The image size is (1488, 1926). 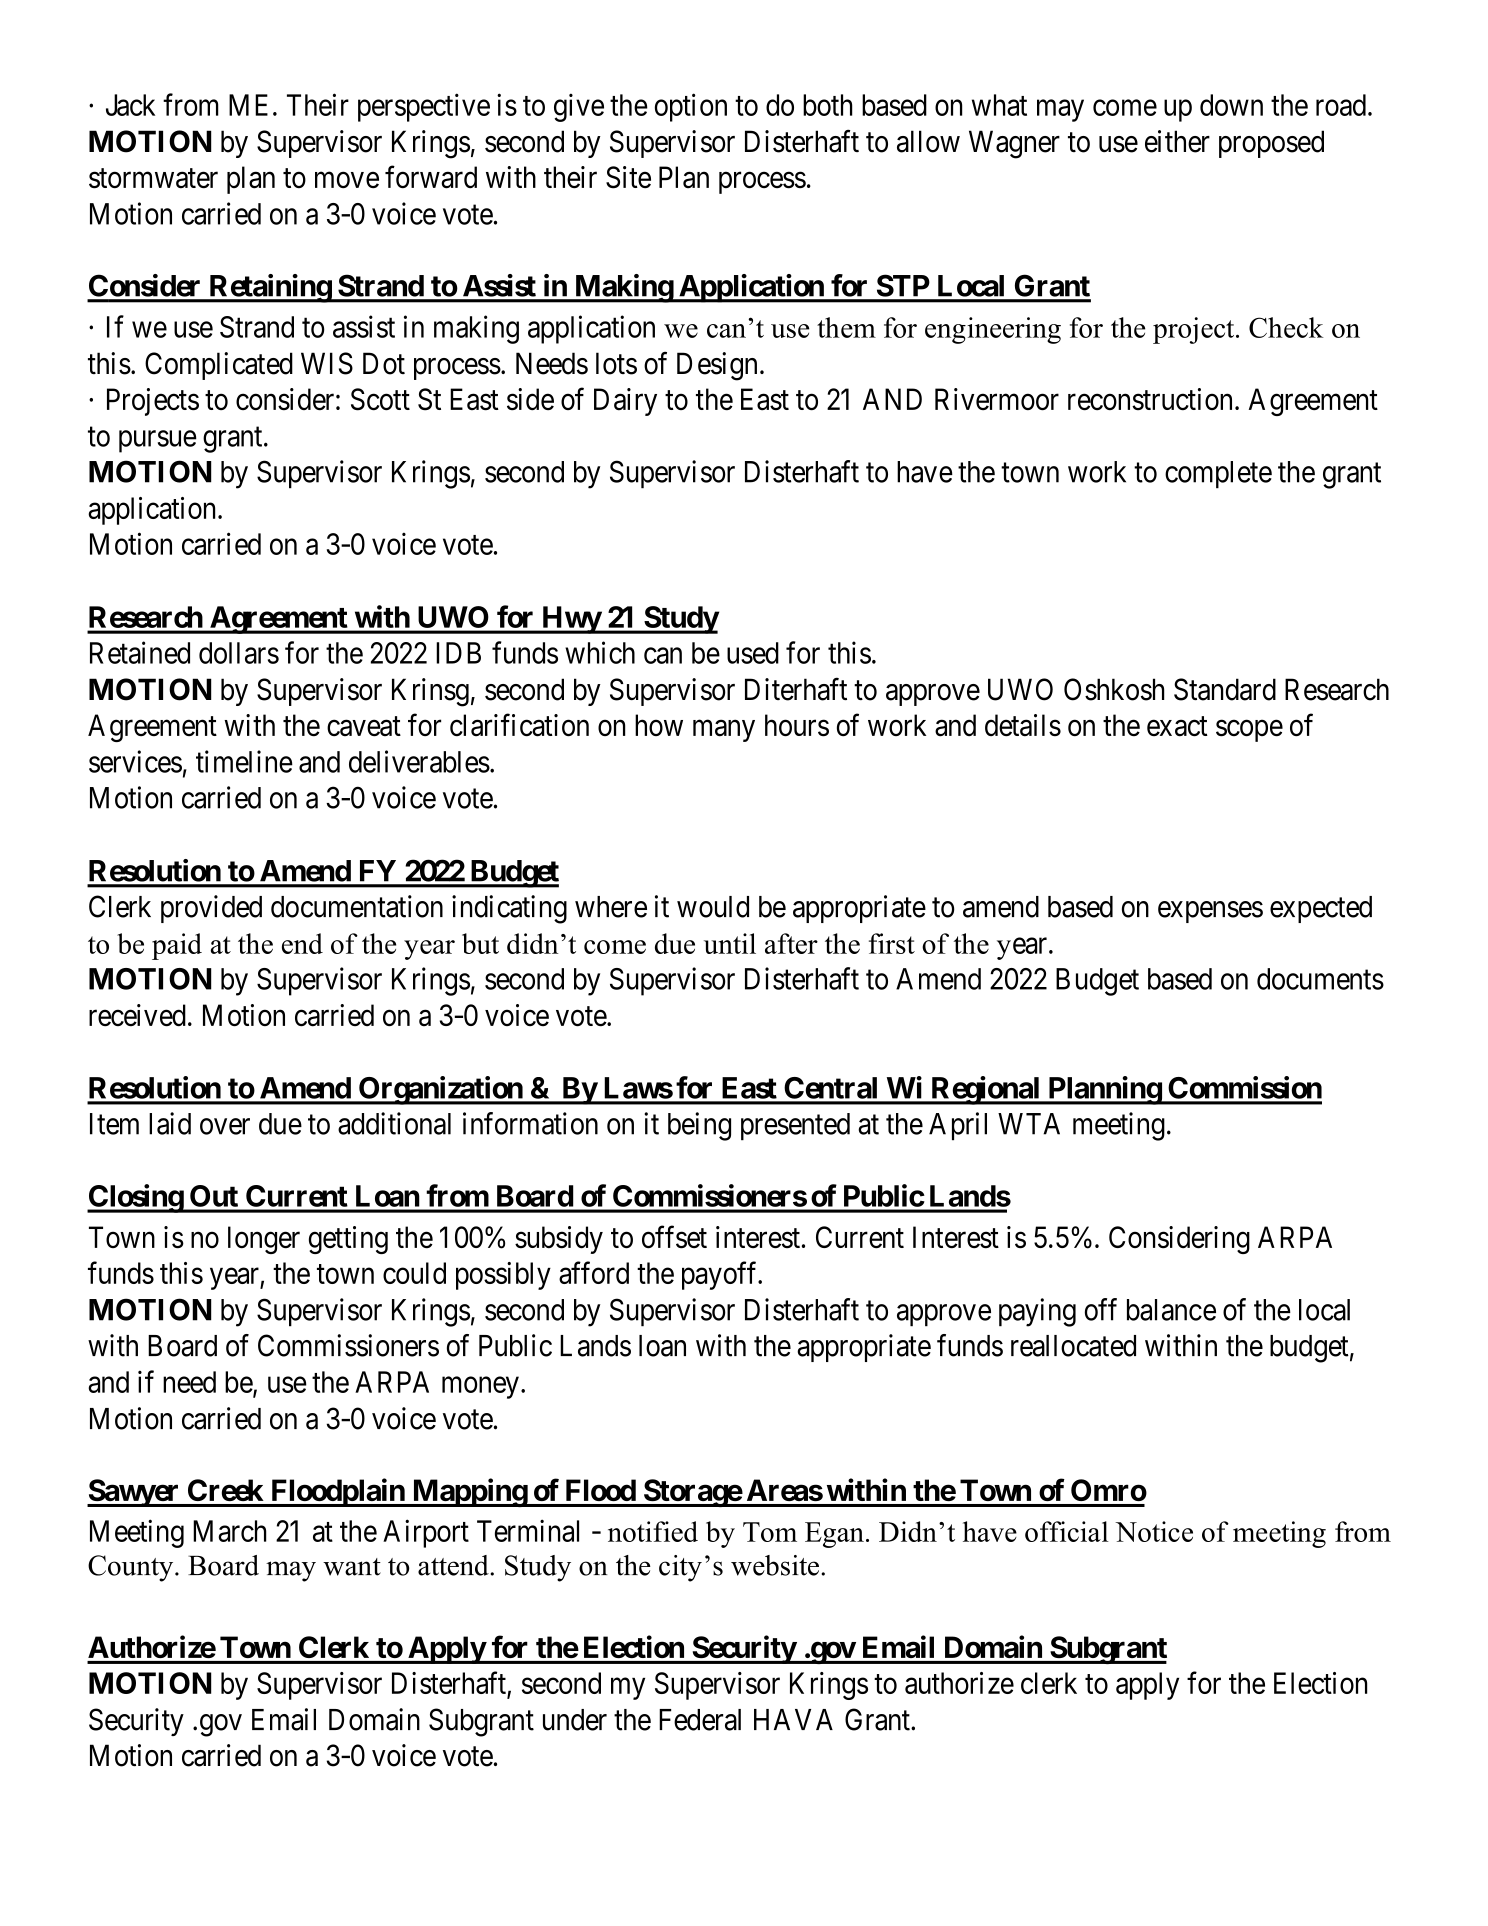 What do you see at coordinates (1154, 1531) in the screenshot?
I see `Notice` at bounding box center [1154, 1531].
